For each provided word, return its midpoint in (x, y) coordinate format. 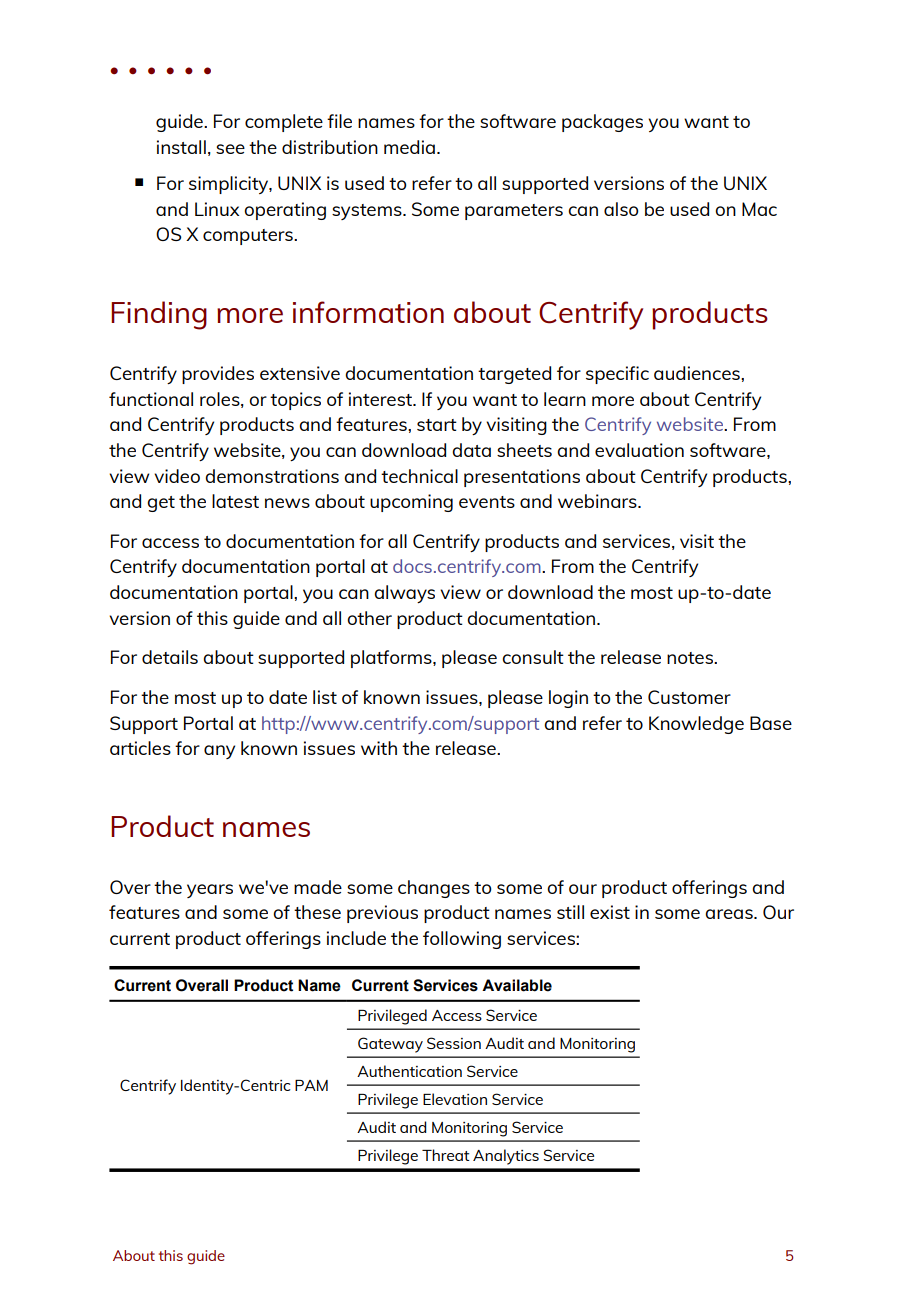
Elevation (455, 1099)
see (230, 149)
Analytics (506, 1157)
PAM (311, 1085)
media (409, 147)
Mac (759, 209)
